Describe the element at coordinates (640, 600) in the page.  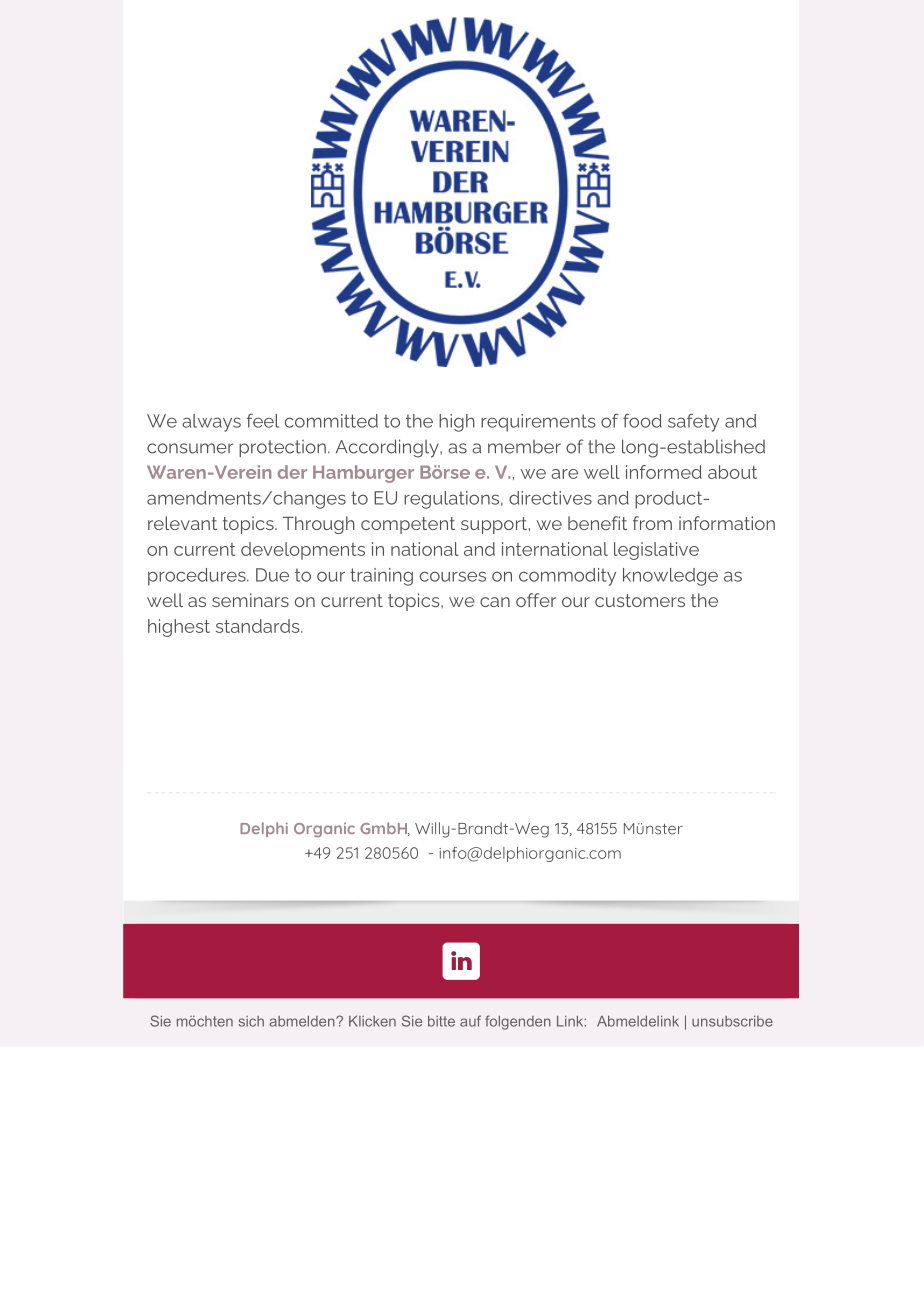
I see `customers` at that location.
